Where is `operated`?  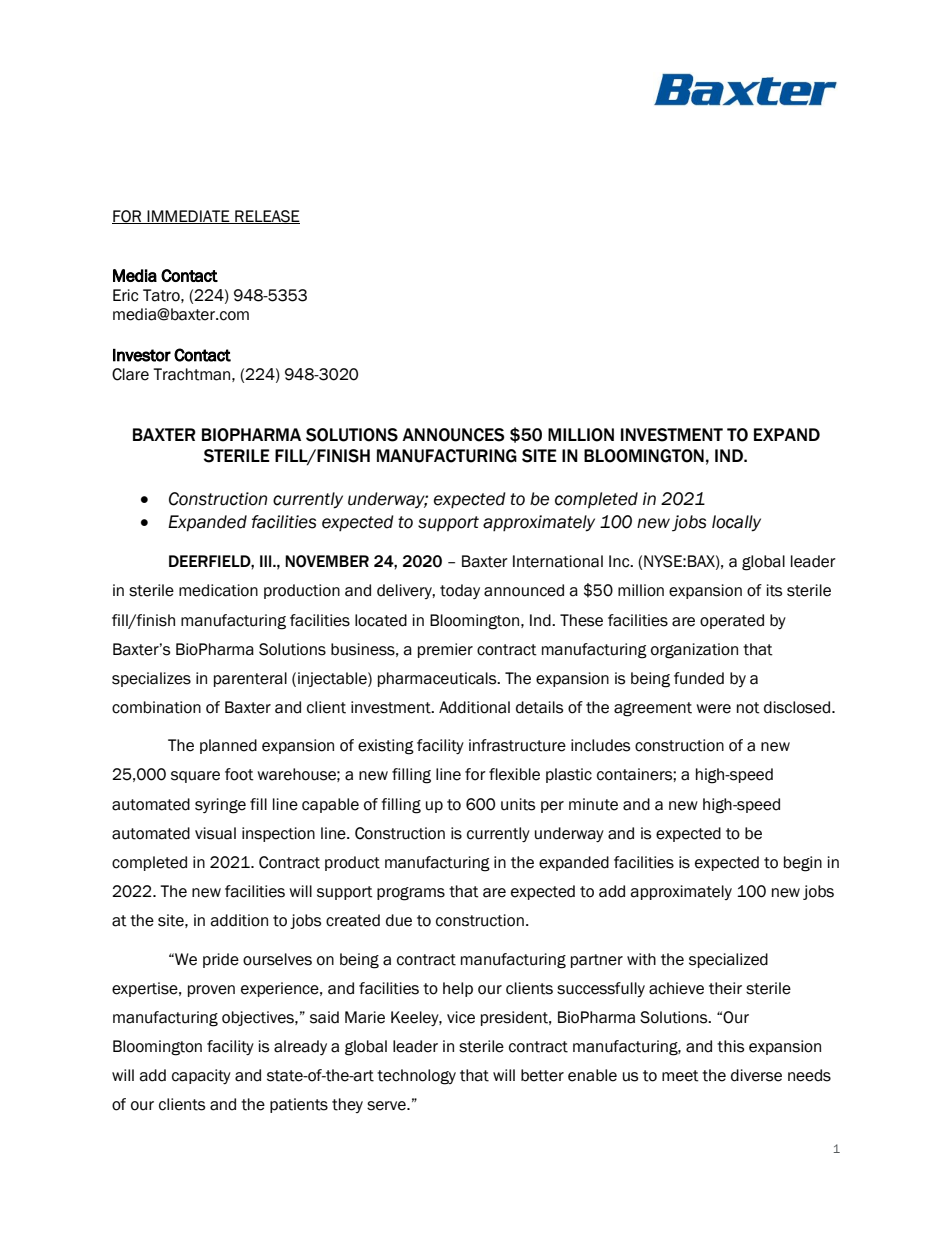 operated is located at coordinates (732, 621).
